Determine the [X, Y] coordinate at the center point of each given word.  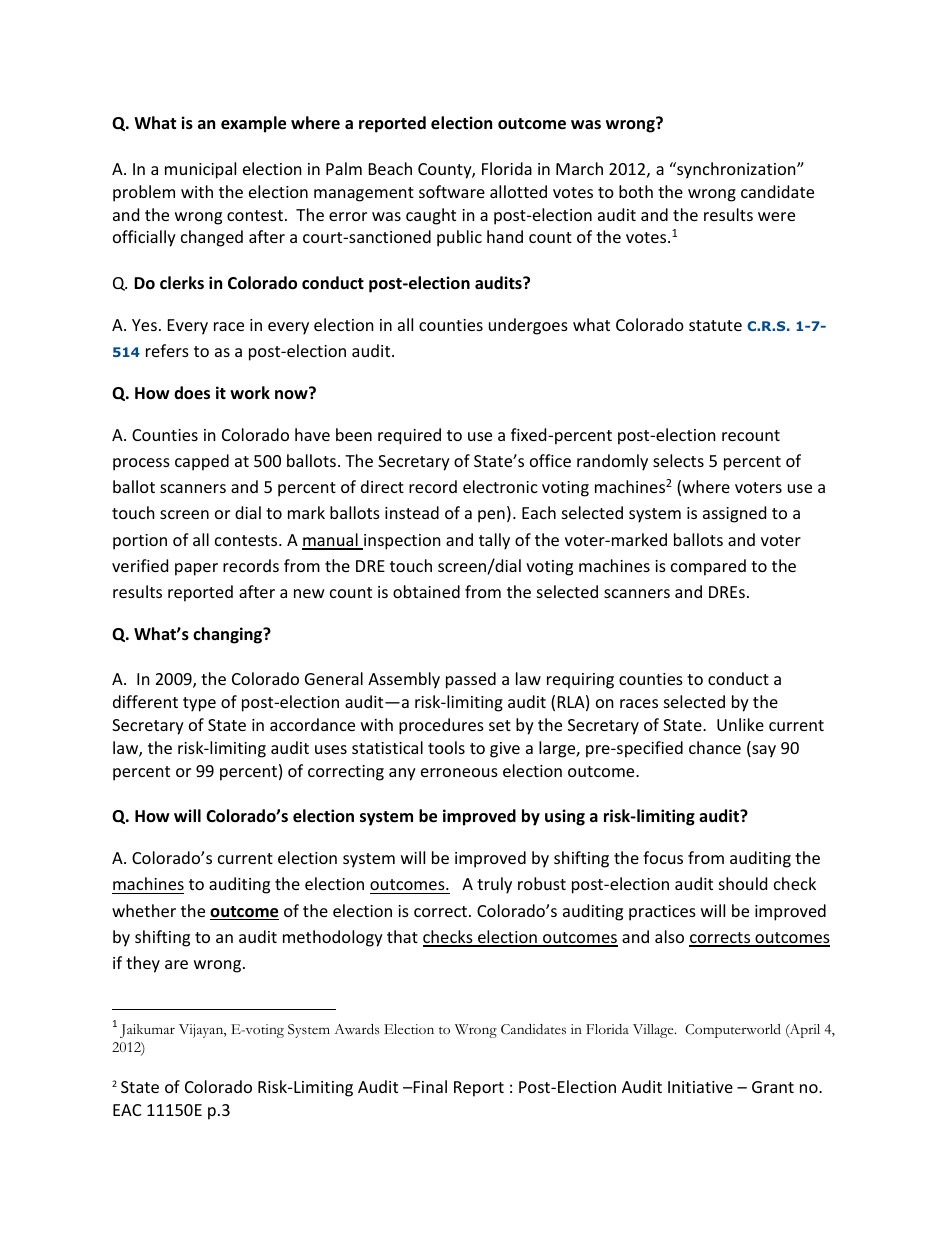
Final [429, 1086]
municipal [200, 170]
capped [202, 462]
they [143, 964]
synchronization [736, 170]
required [409, 436]
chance [715, 747]
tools [446, 747]
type [199, 704]
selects [678, 460]
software [452, 191]
